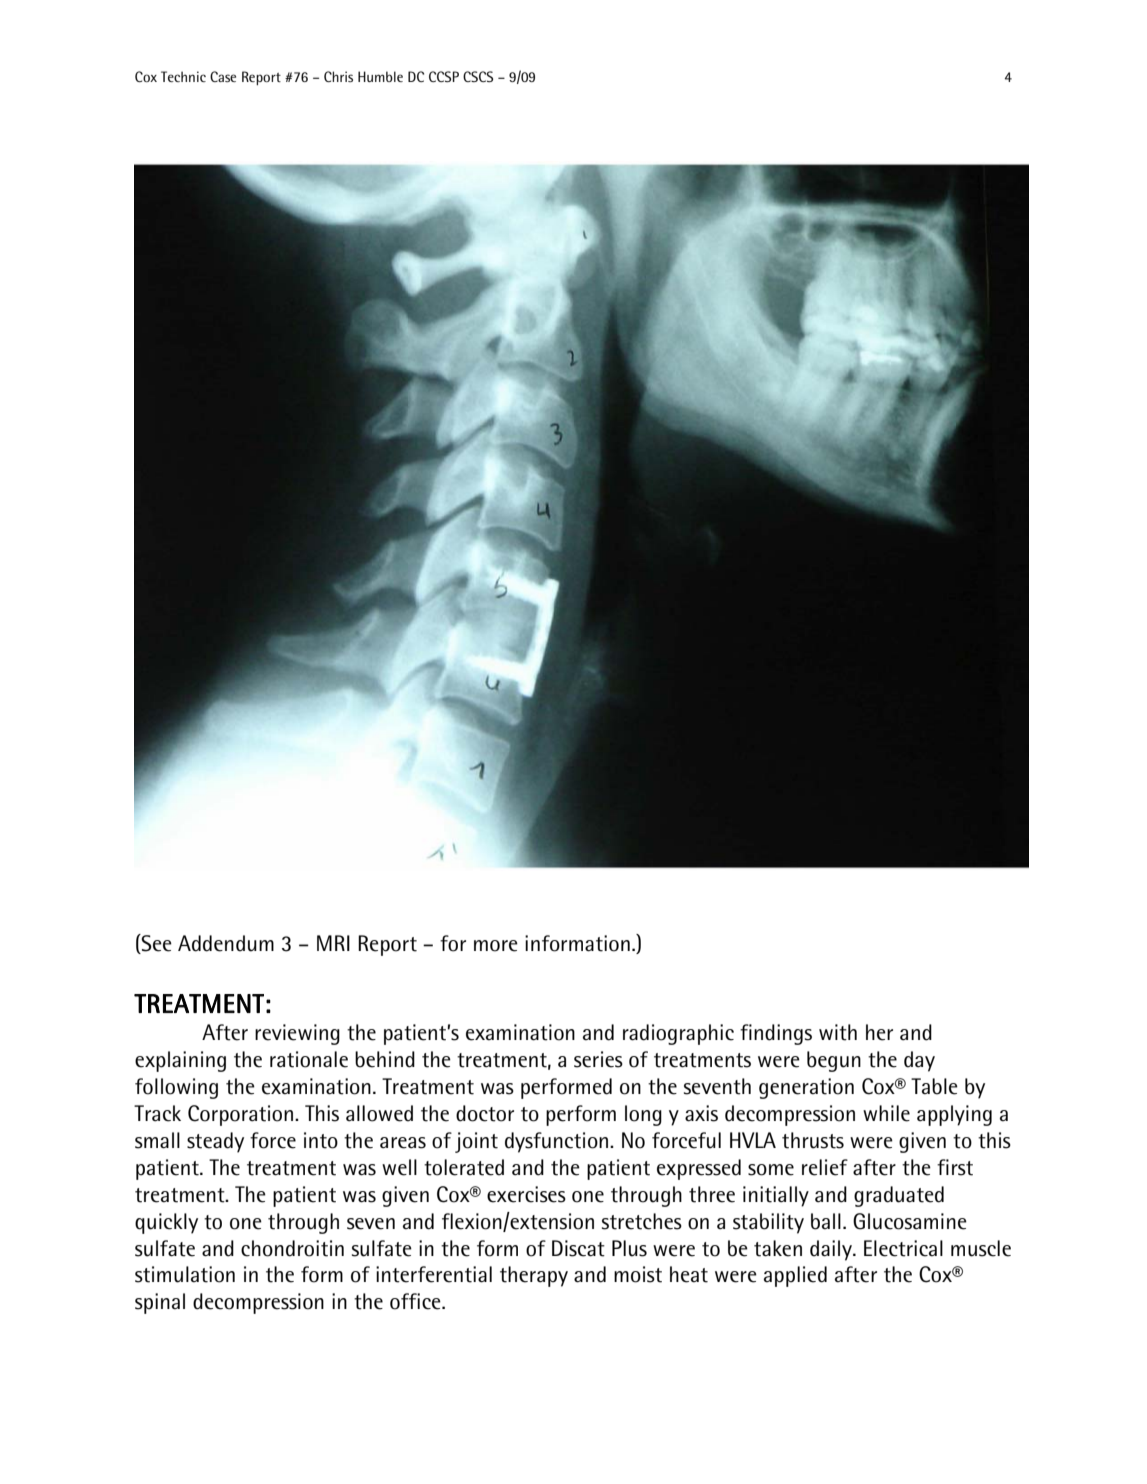  Describe the element at coordinates (292, 1248) in the document. I see `chondroitin` at that location.
